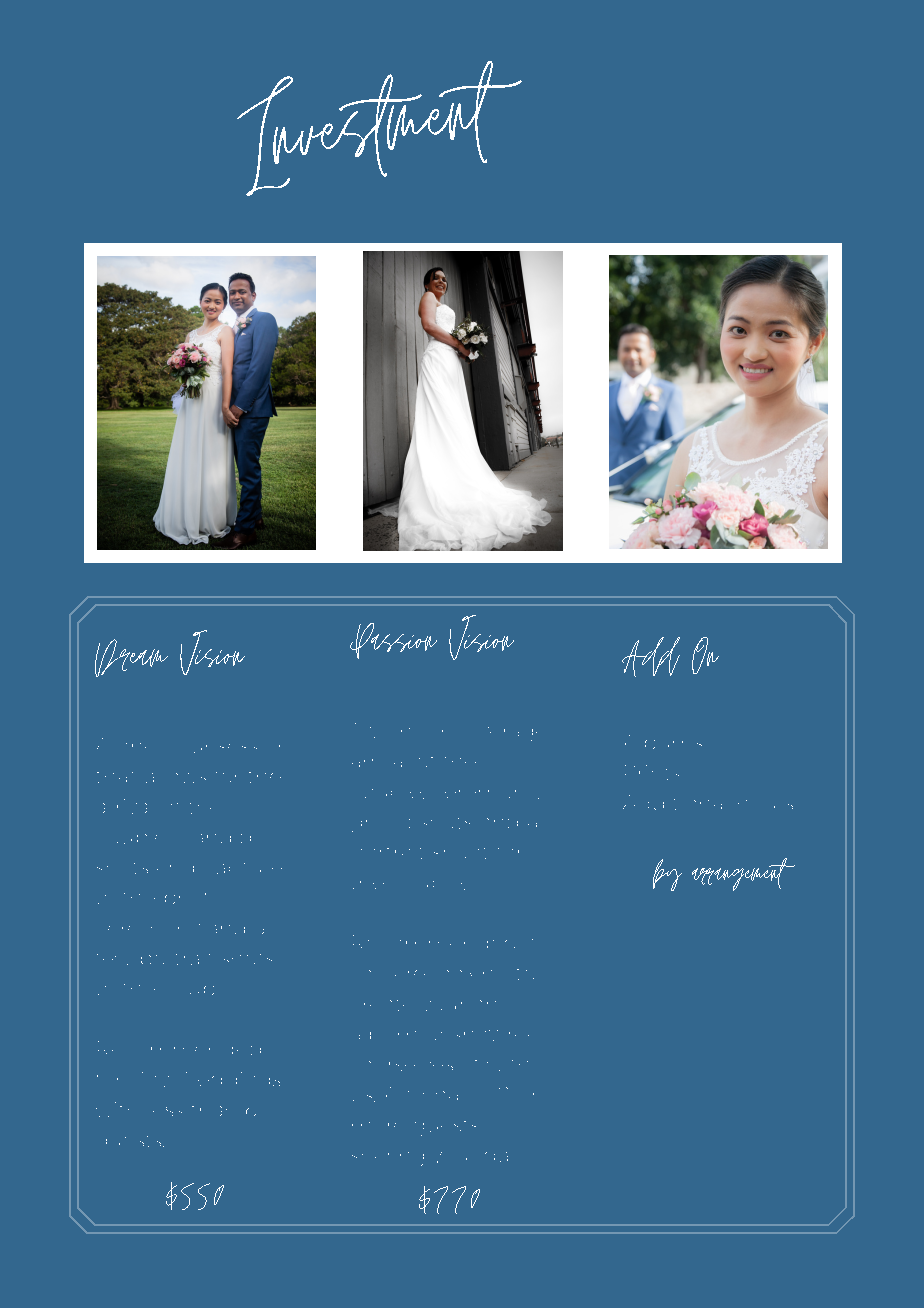  Describe the element at coordinates (176, 778) in the image. I see `allows` at that location.
